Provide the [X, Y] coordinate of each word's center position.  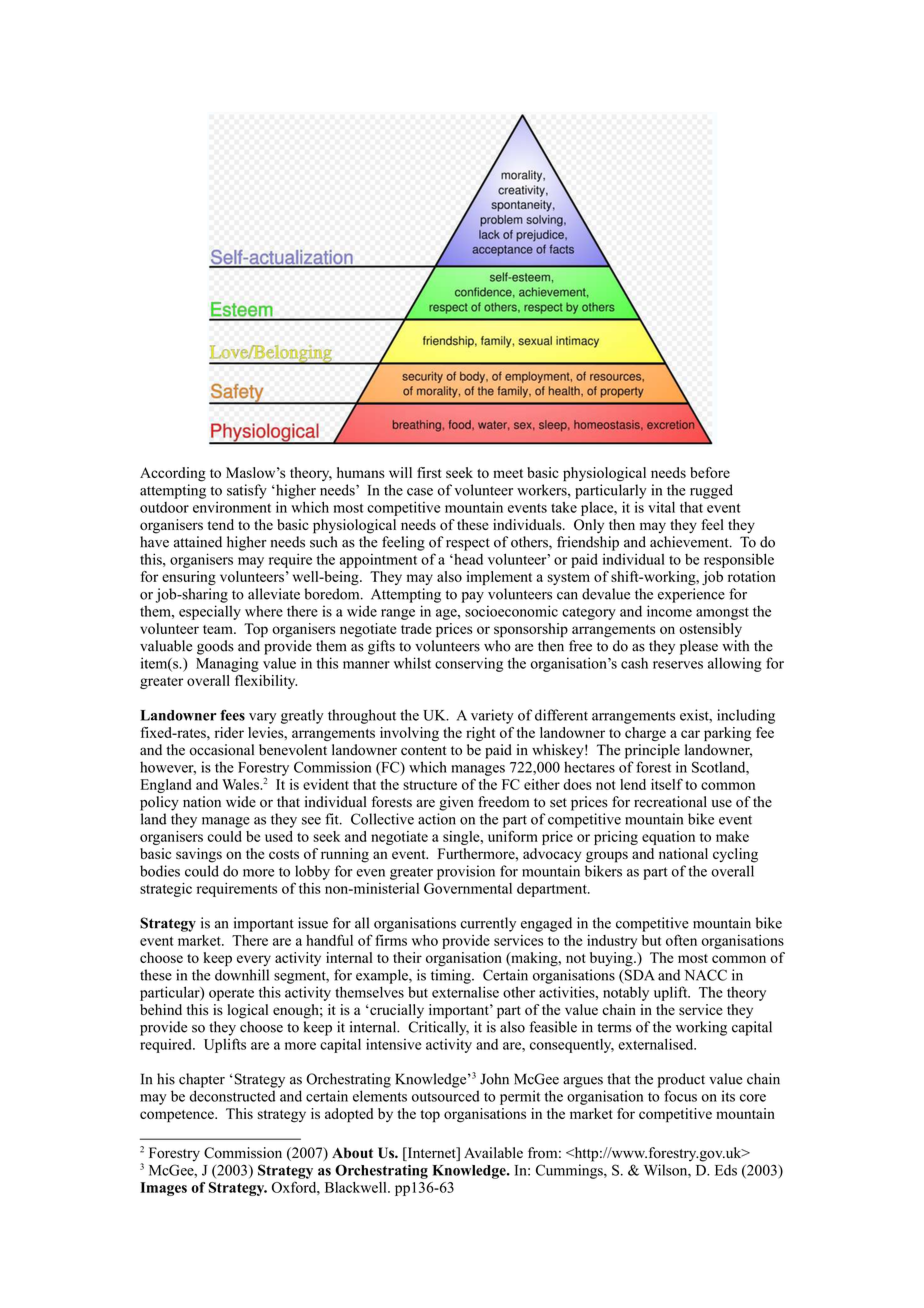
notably [626, 993]
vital [661, 507]
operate [231, 994]
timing [452, 976]
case [420, 492]
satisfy [247, 491]
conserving [469, 664]
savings [199, 855]
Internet [431, 1154]
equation [668, 838]
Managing [227, 664]
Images [163, 1189]
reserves [678, 665]
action [437, 819]
